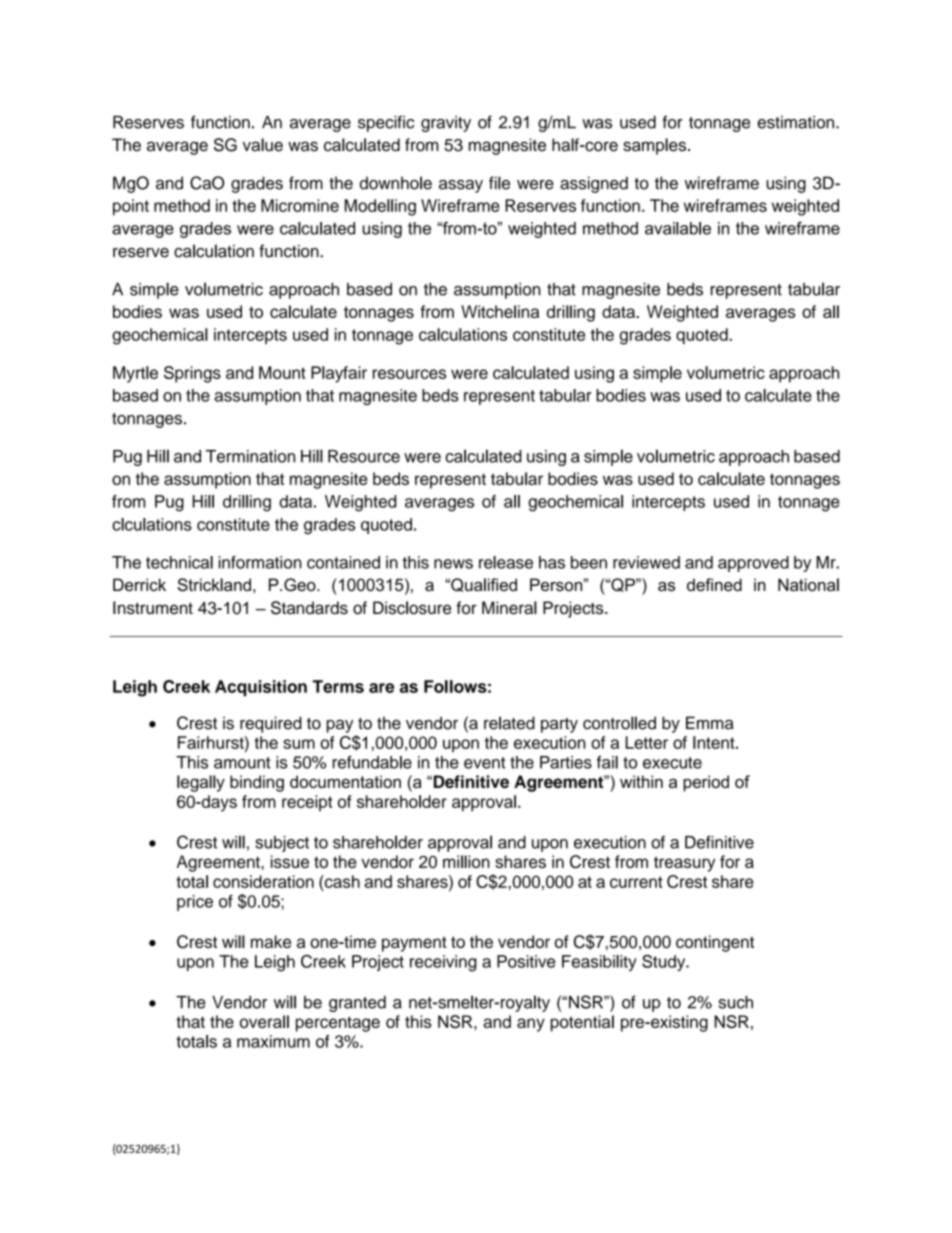 This page has height=1233, width=952. Describe the element at coordinates (714, 584) in the page. I see `defined` at that location.
